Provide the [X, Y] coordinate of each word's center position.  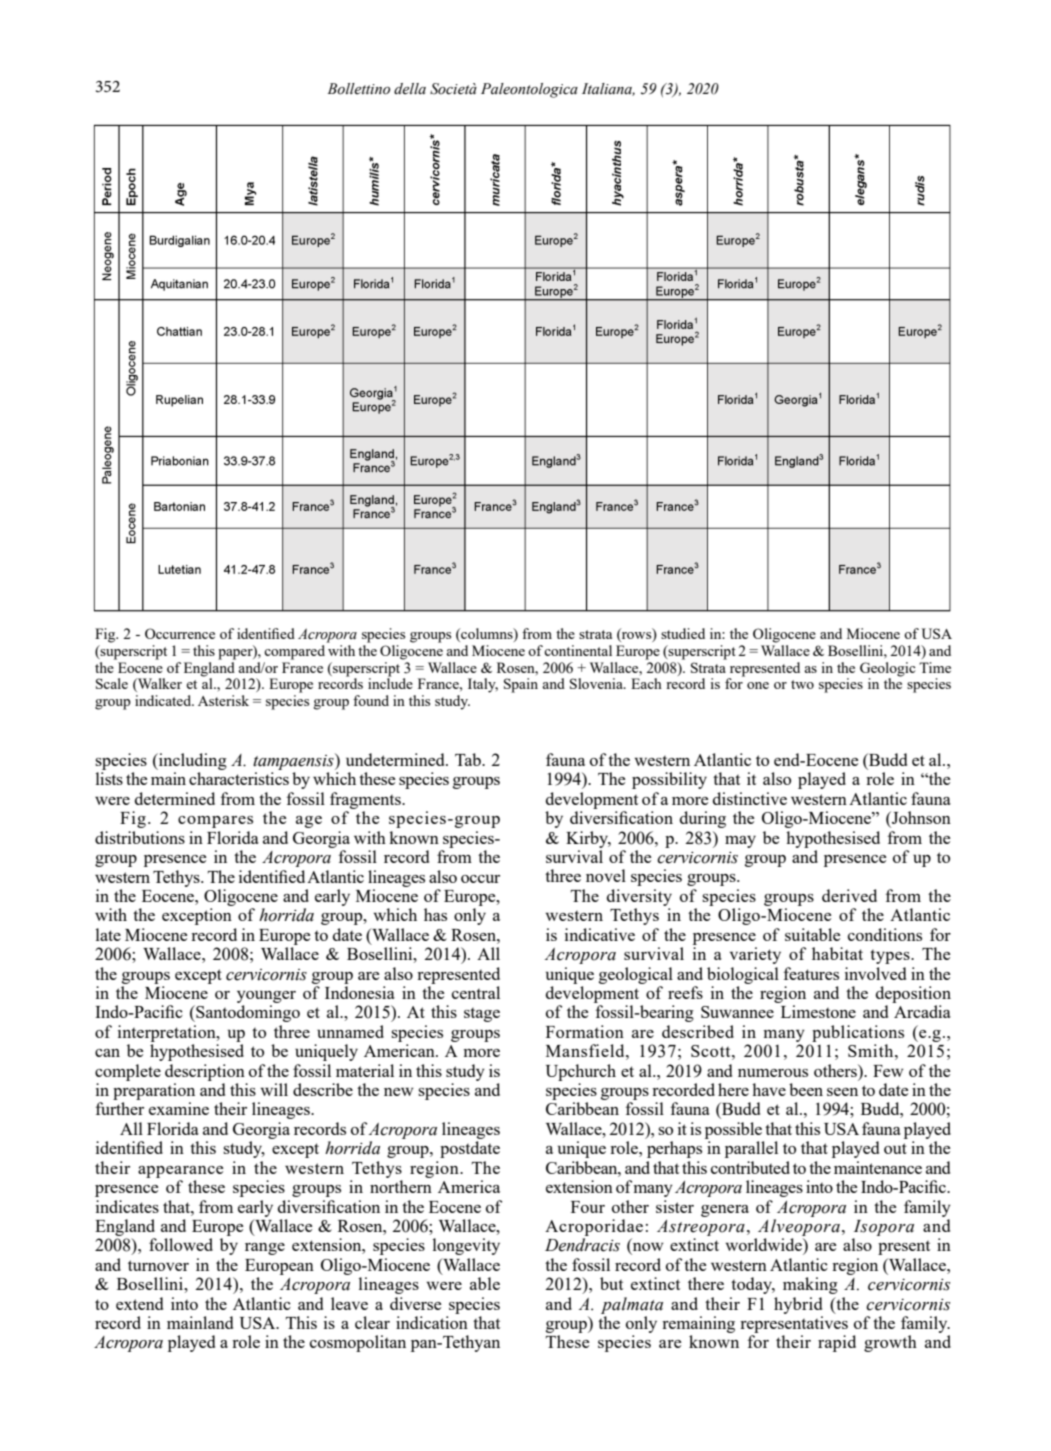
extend [139, 1303]
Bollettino [358, 89]
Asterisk [223, 700]
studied [683, 633]
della [410, 89]
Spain [521, 685]
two [802, 684]
